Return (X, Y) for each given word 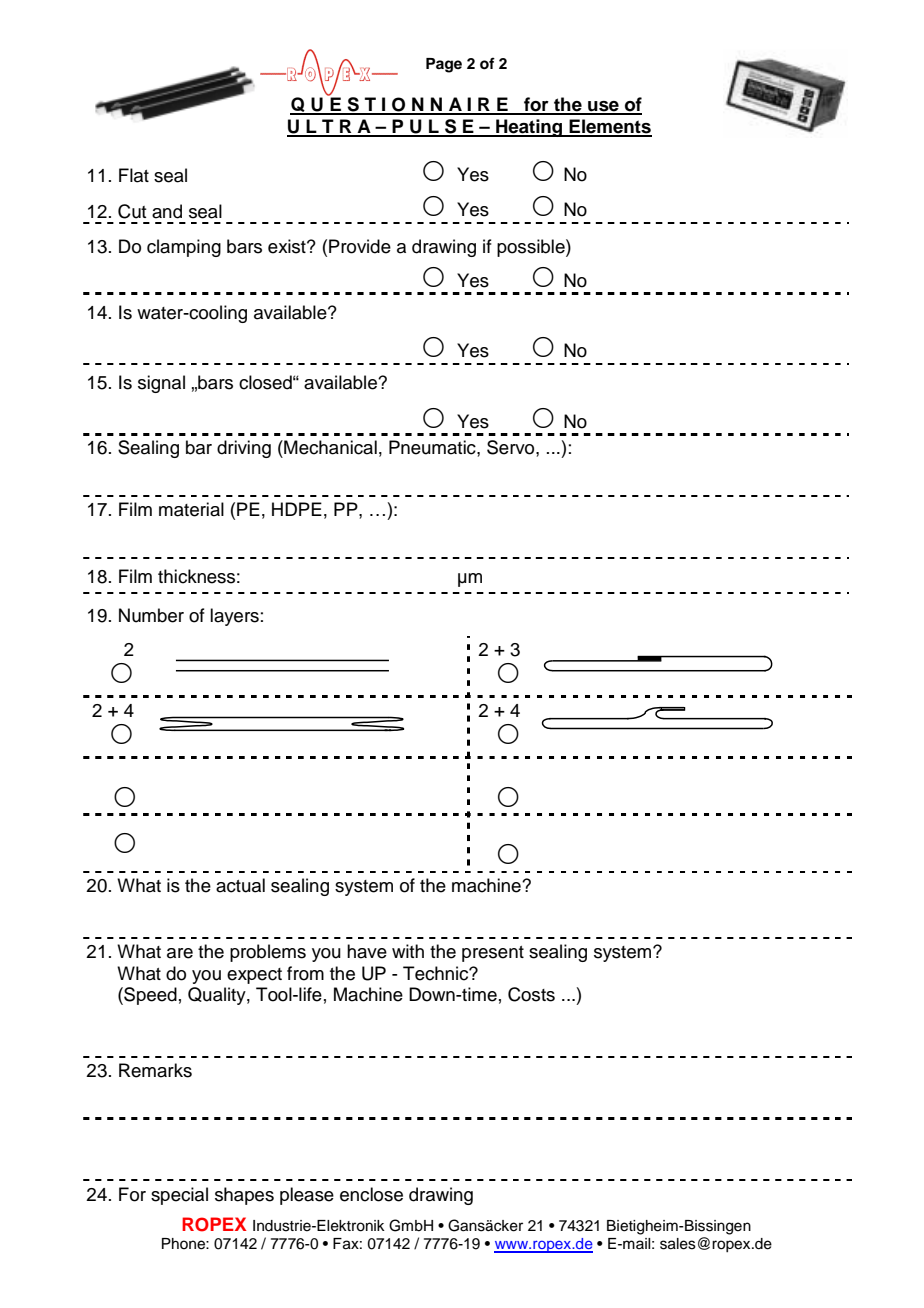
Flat (134, 175)
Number (151, 615)
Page (444, 65)
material (191, 509)
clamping (184, 248)
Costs (531, 994)
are (180, 953)
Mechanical (329, 447)
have (367, 951)
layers (234, 617)
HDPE (297, 509)
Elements (610, 127)
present (493, 954)
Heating (529, 128)
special (179, 1196)
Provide (360, 246)
